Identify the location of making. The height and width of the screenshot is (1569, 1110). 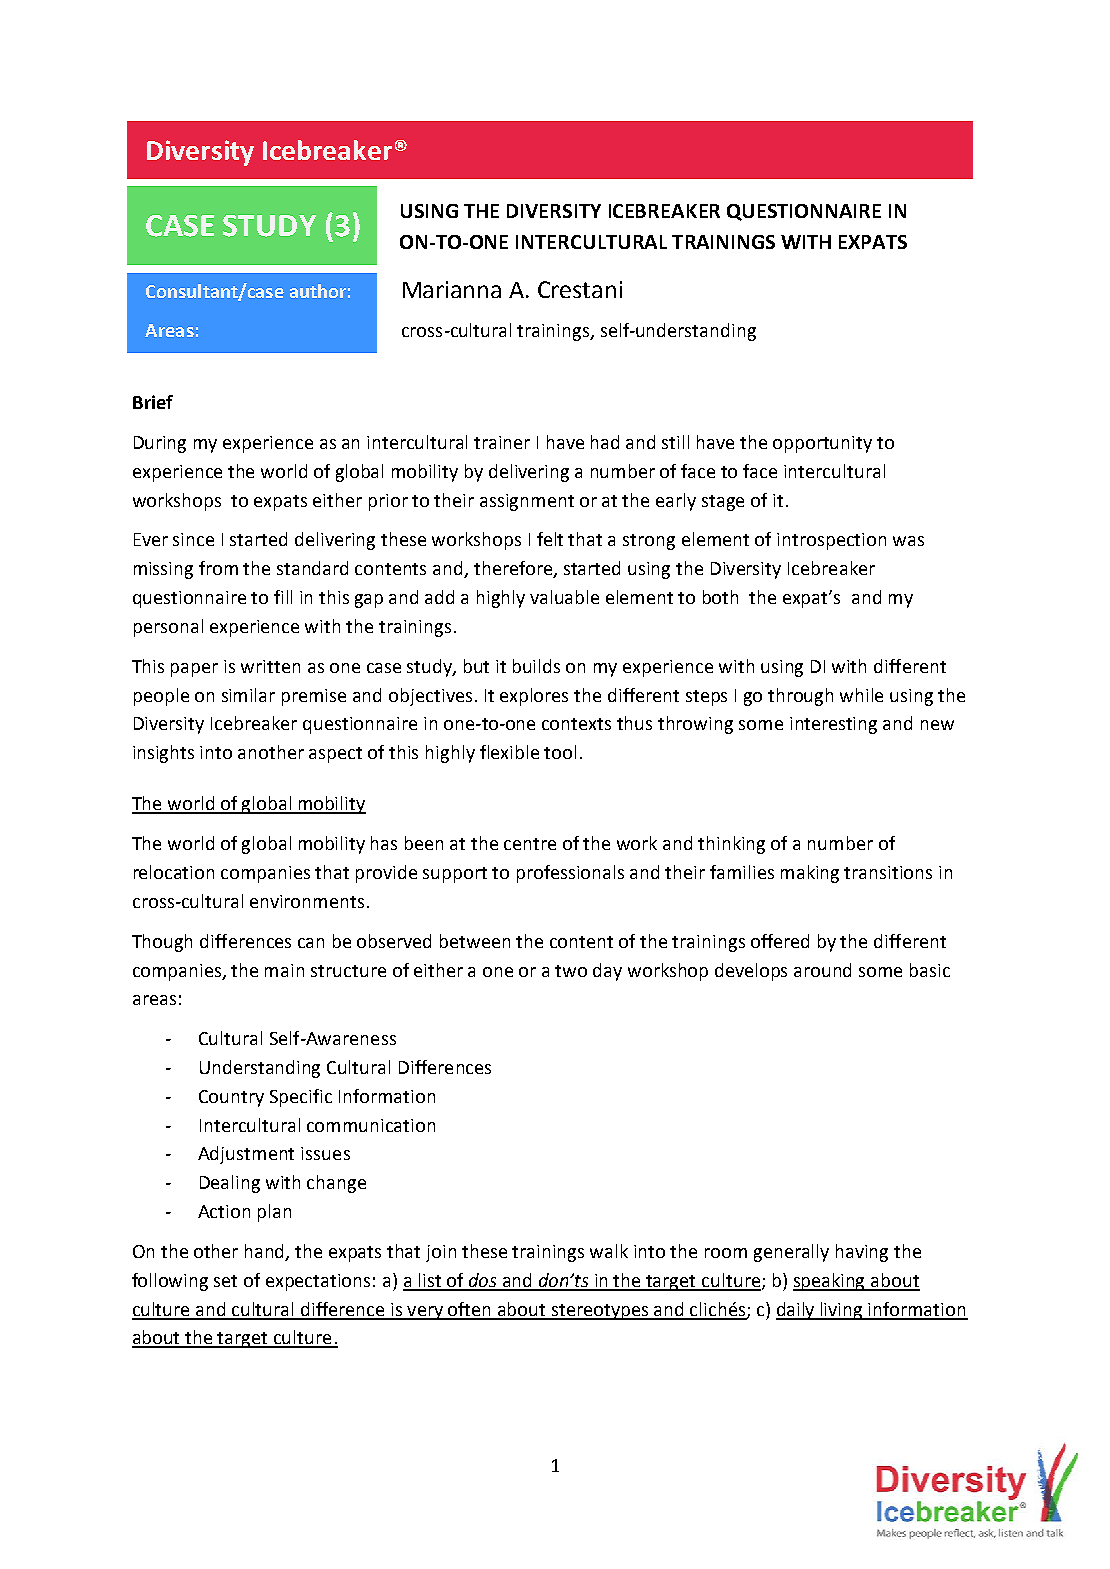
(810, 874).
